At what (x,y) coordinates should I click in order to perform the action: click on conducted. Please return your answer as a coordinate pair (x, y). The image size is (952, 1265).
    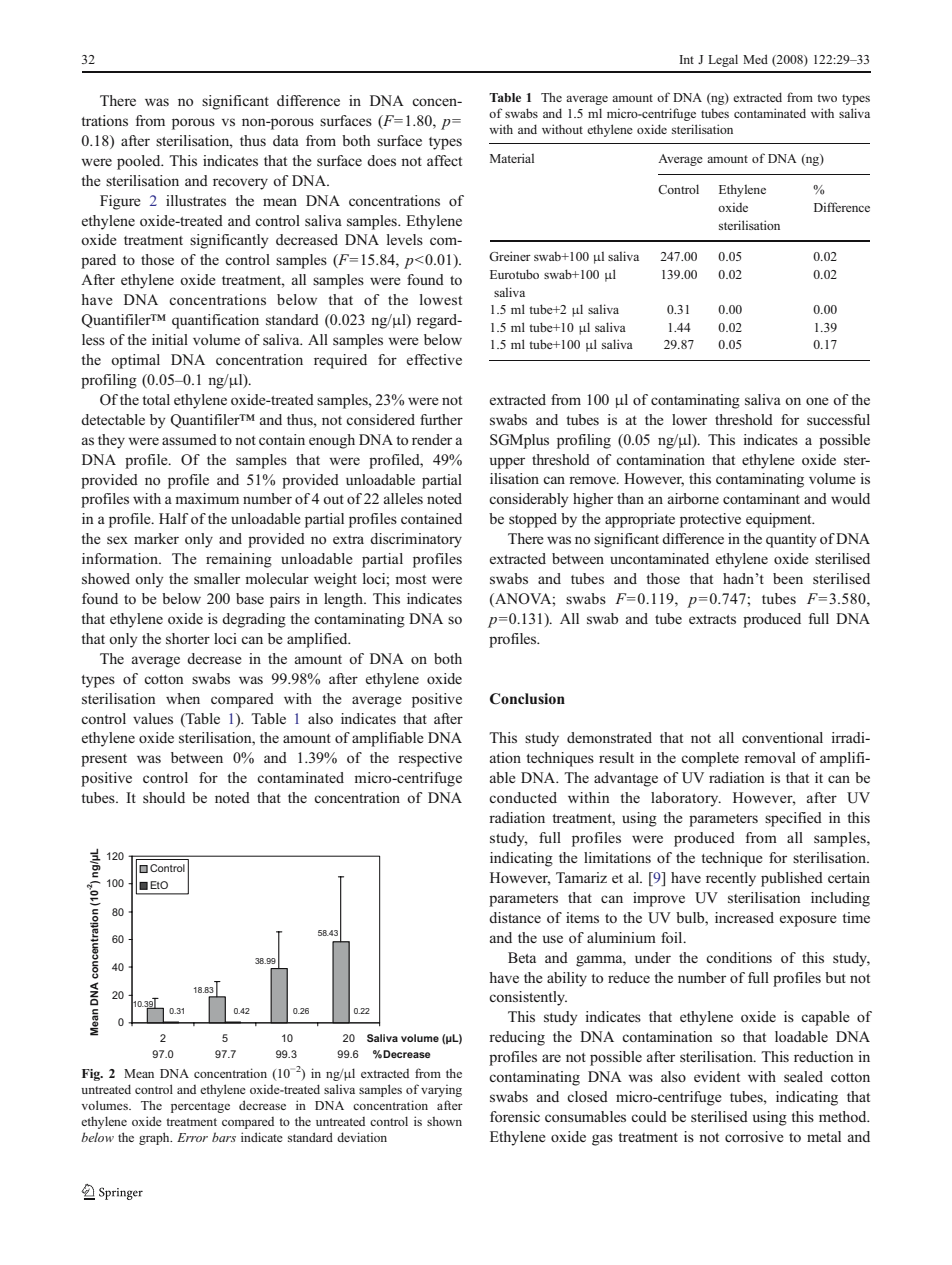
    Looking at the image, I should click on (523, 797).
